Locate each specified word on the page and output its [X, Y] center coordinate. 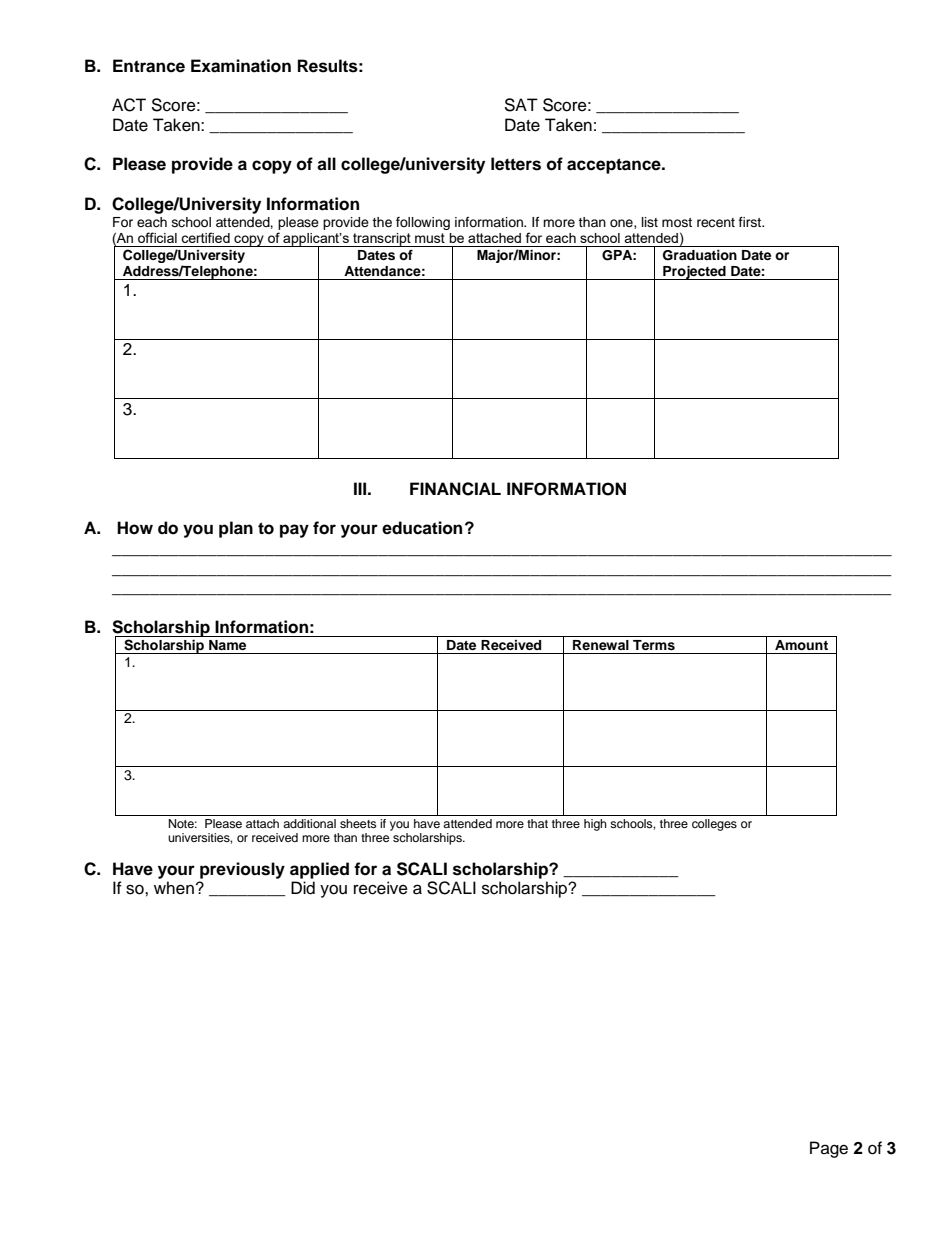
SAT [521, 105]
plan [236, 529]
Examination [241, 66]
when [174, 888]
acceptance [615, 166]
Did [303, 888]
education [422, 528]
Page [829, 1149]
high [595, 825]
